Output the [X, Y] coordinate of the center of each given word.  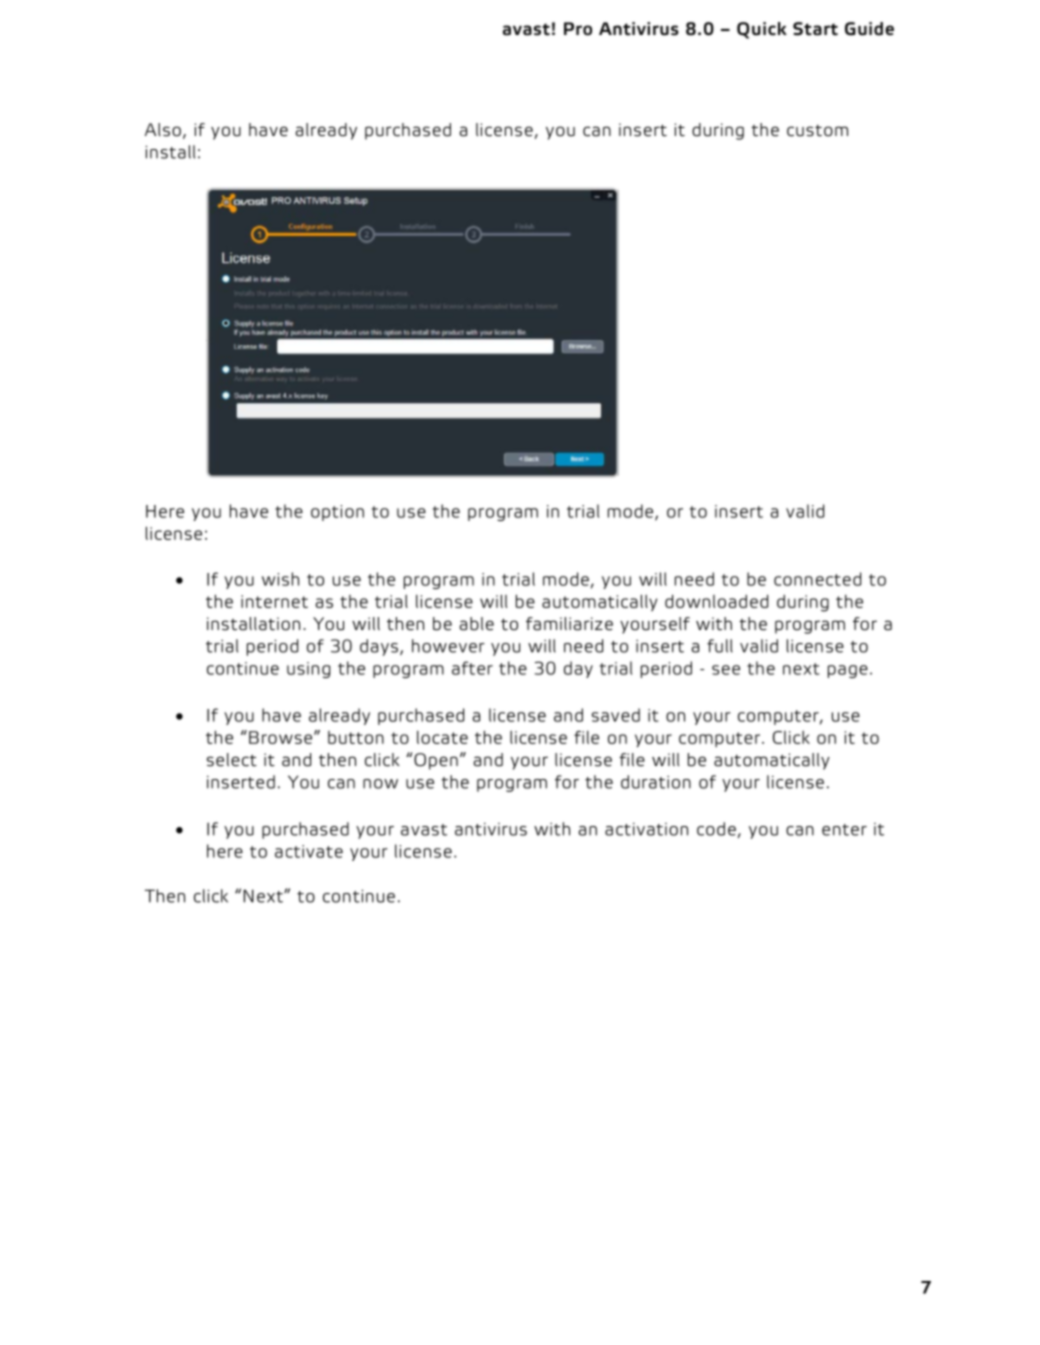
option [337, 513]
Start [815, 29]
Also [163, 130]
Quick [762, 30]
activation [646, 829]
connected [817, 579]
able [477, 624]
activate [309, 851]
